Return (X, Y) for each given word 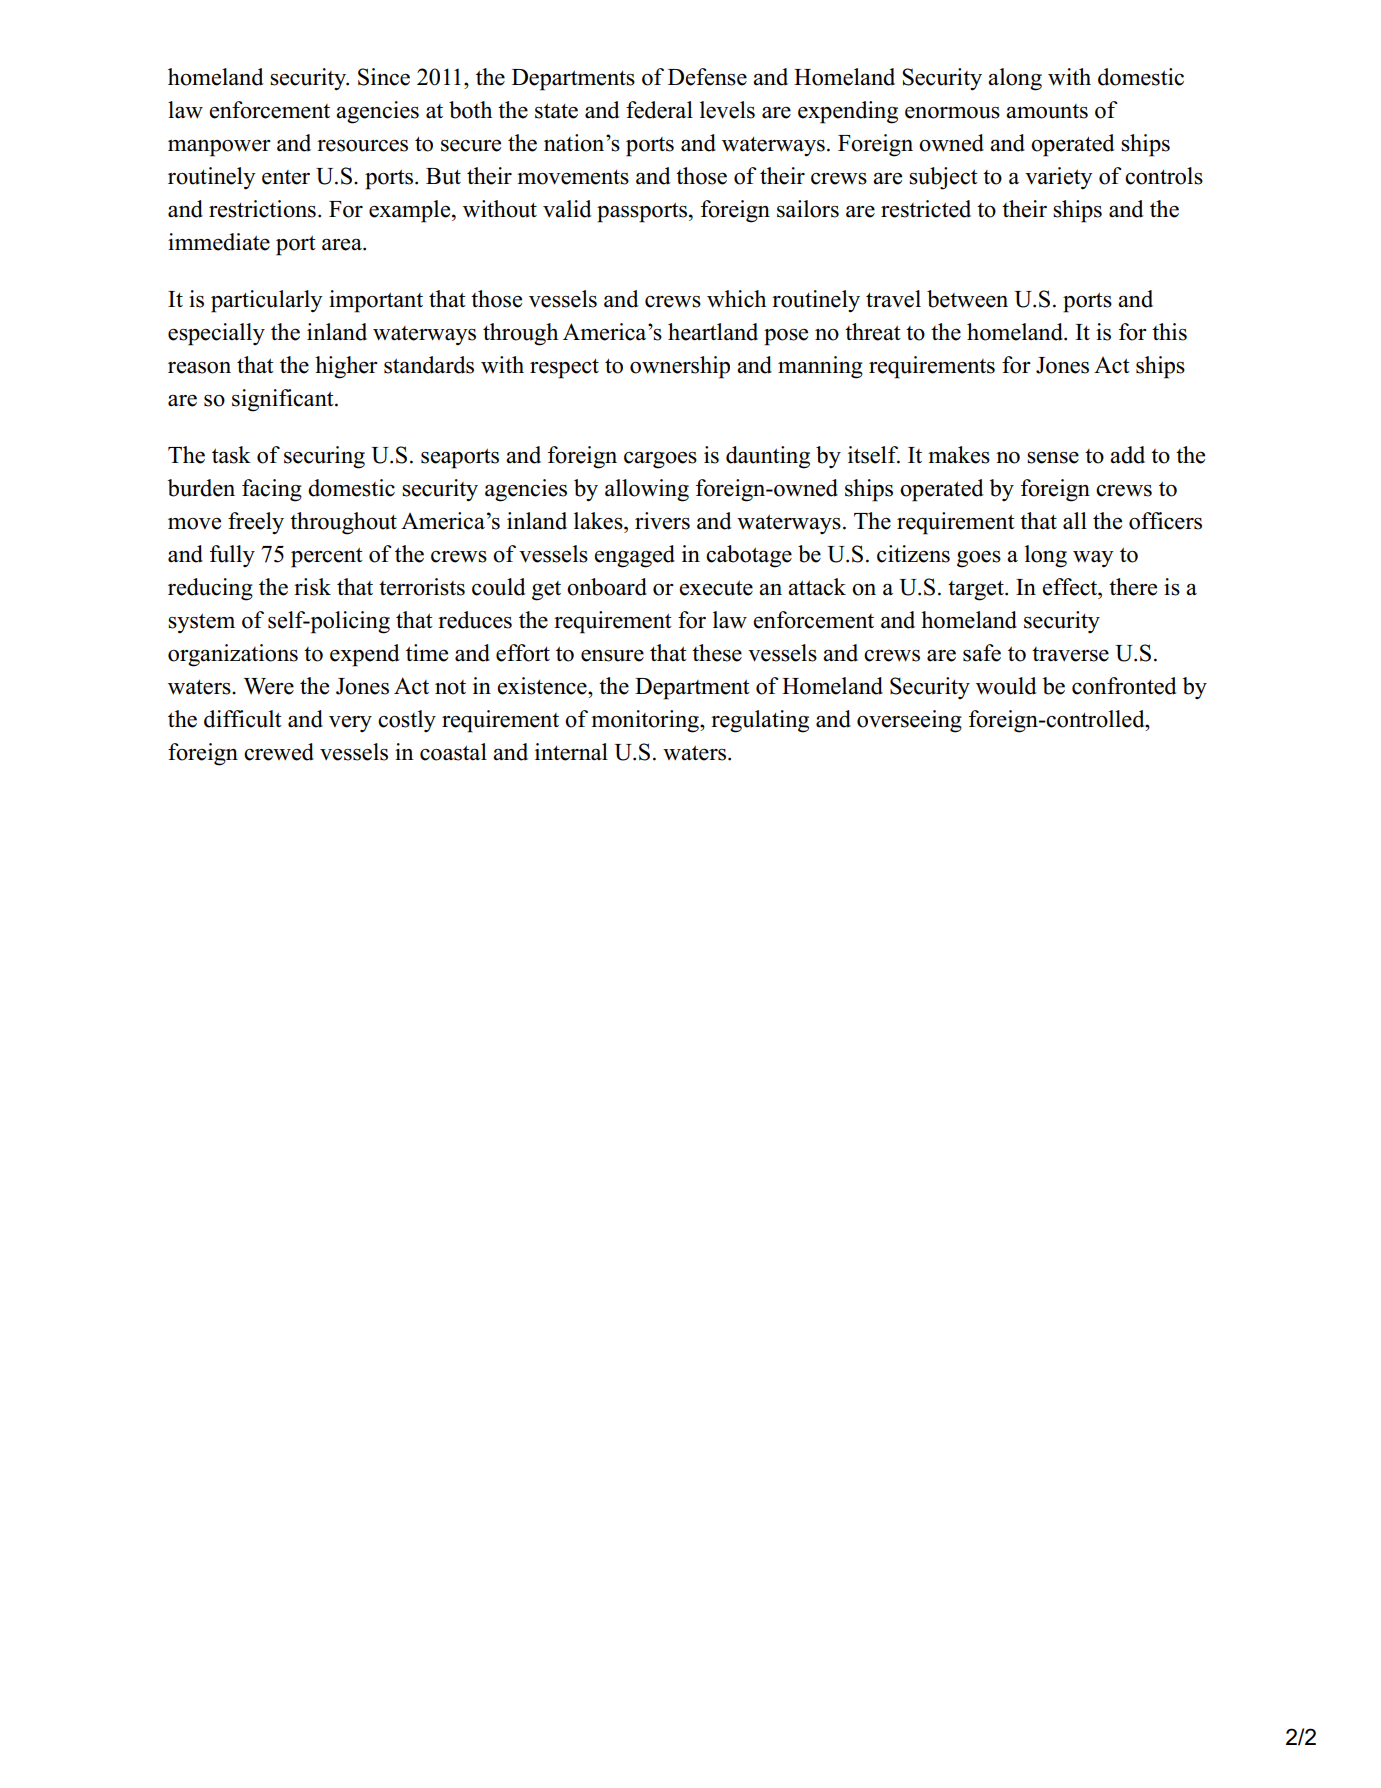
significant (284, 400)
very (350, 724)
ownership (680, 367)
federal (659, 110)
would (1006, 686)
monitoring (646, 721)
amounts (1047, 111)
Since (384, 77)
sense (1053, 457)
